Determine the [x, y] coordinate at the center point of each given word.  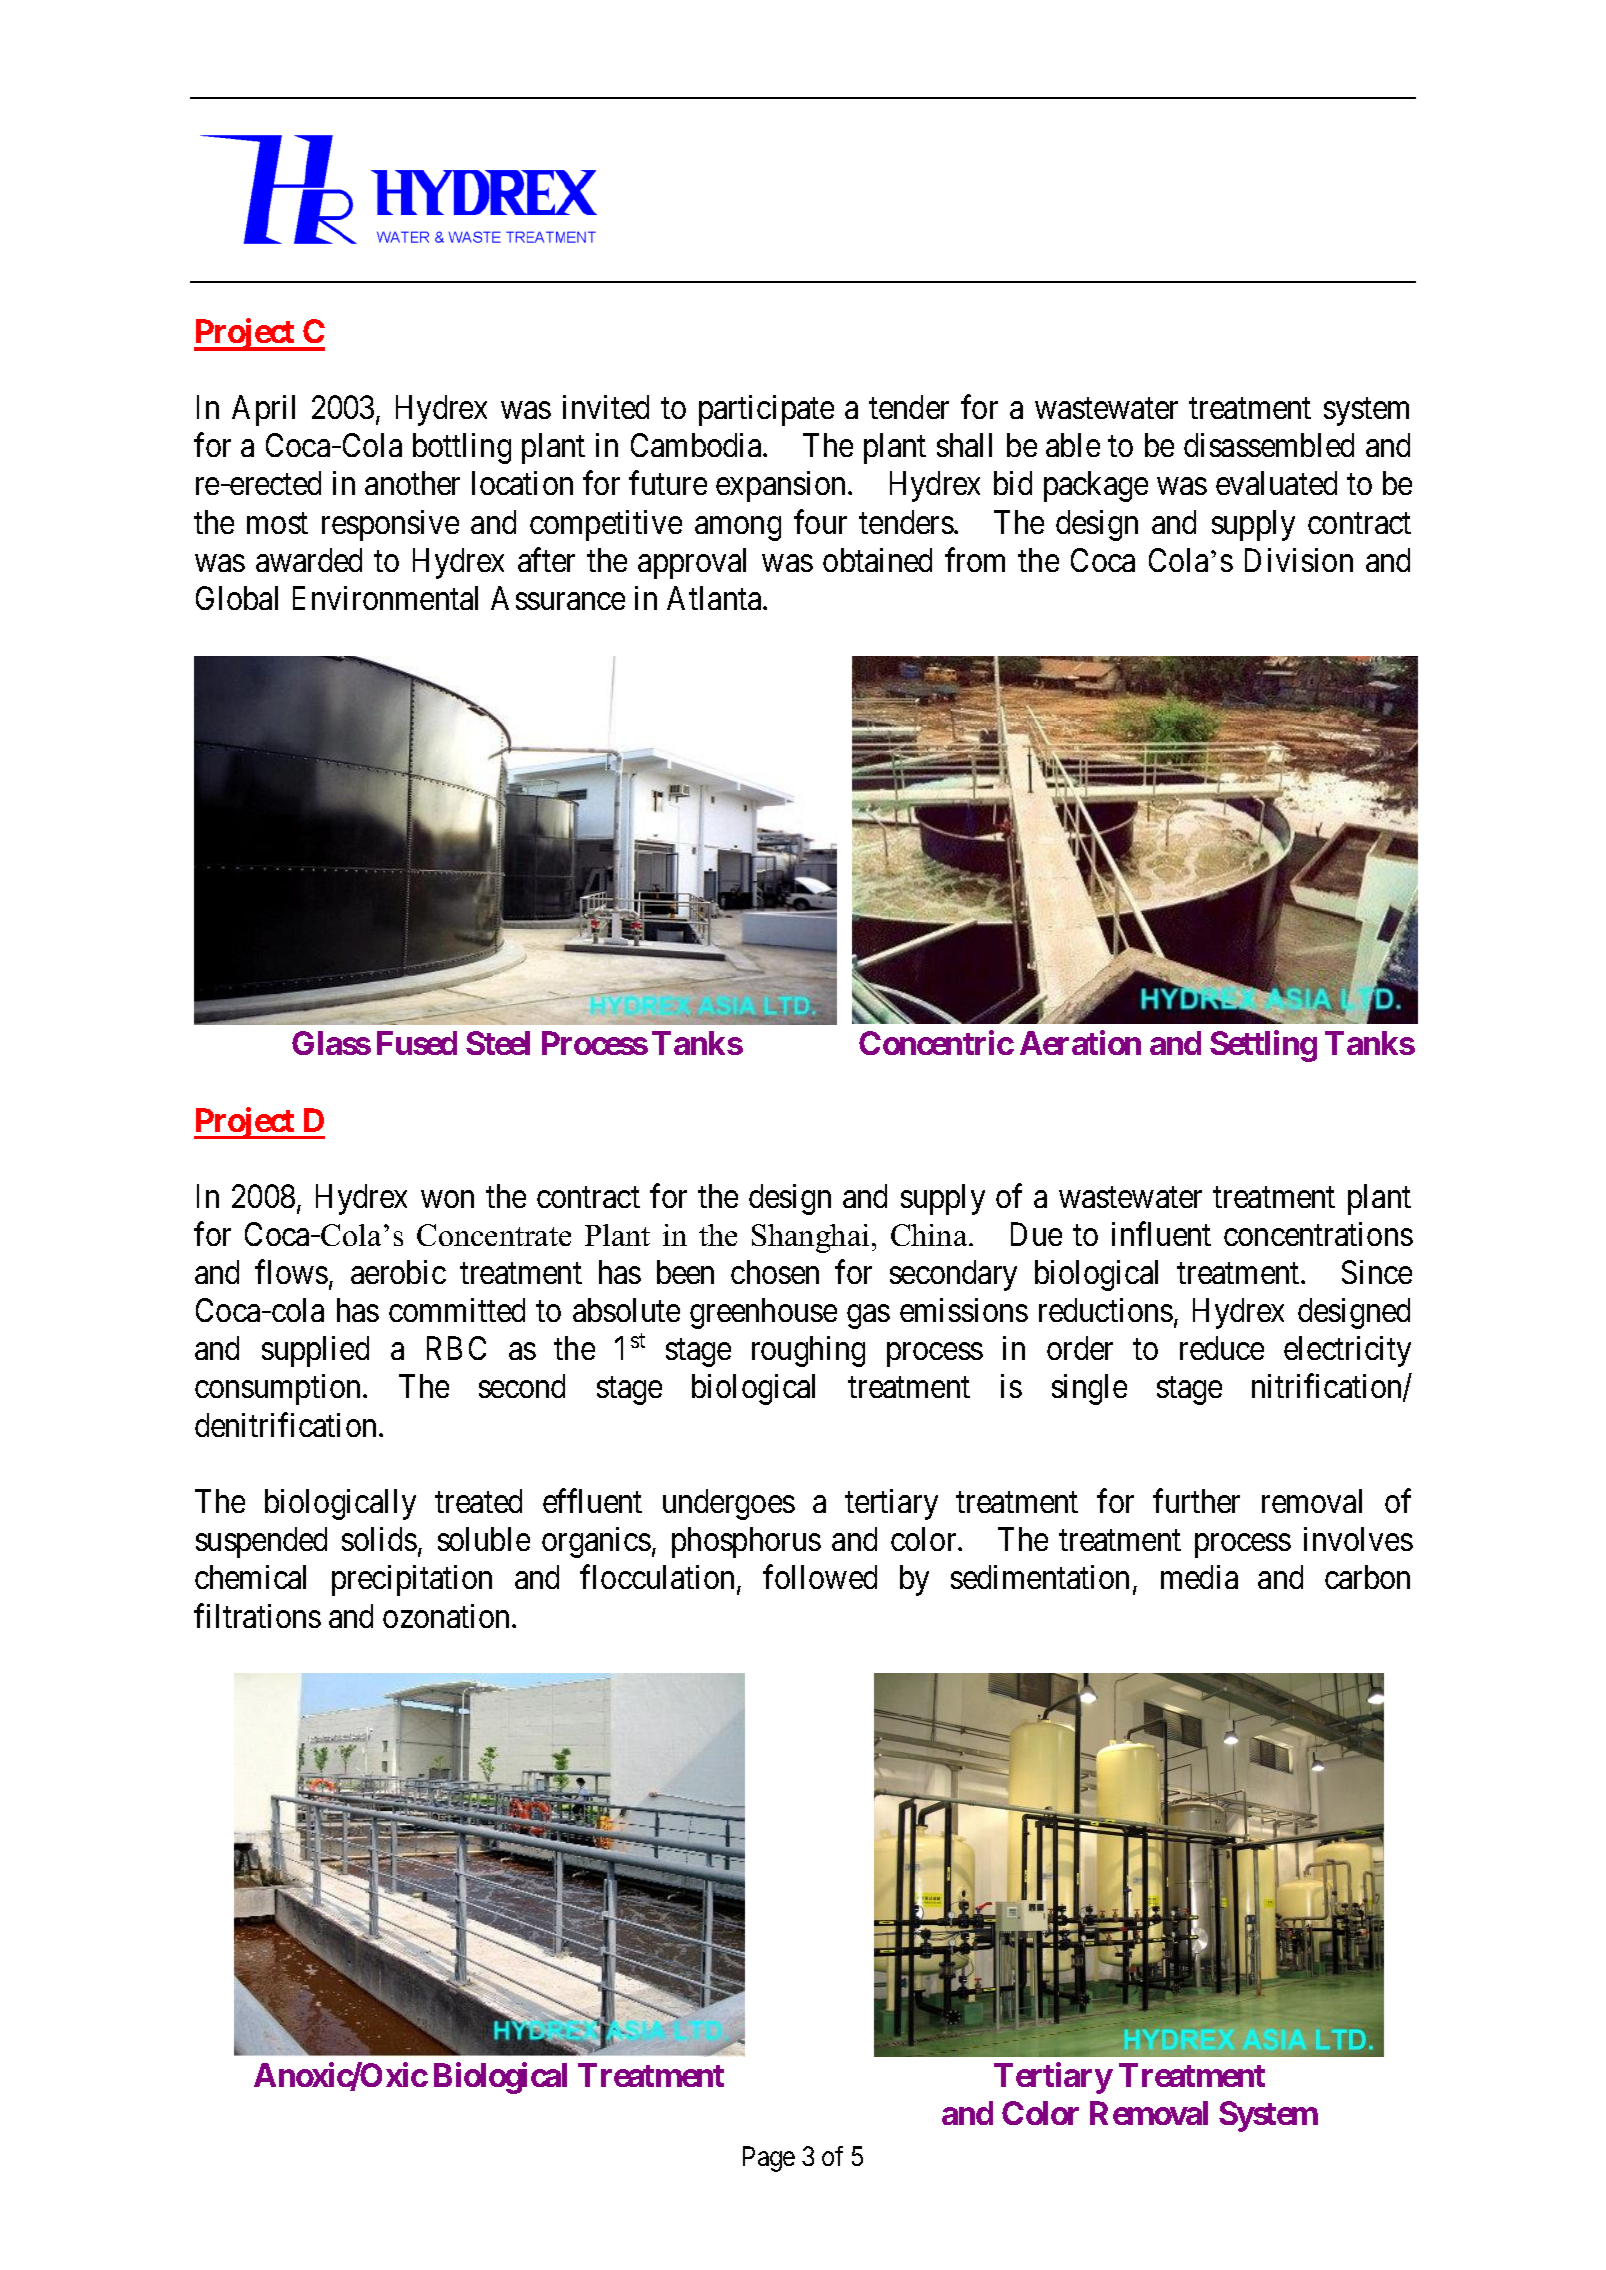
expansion [780, 486]
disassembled [1269, 445]
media [1199, 1577]
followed [820, 1577]
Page [769, 2159]
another [412, 483]
